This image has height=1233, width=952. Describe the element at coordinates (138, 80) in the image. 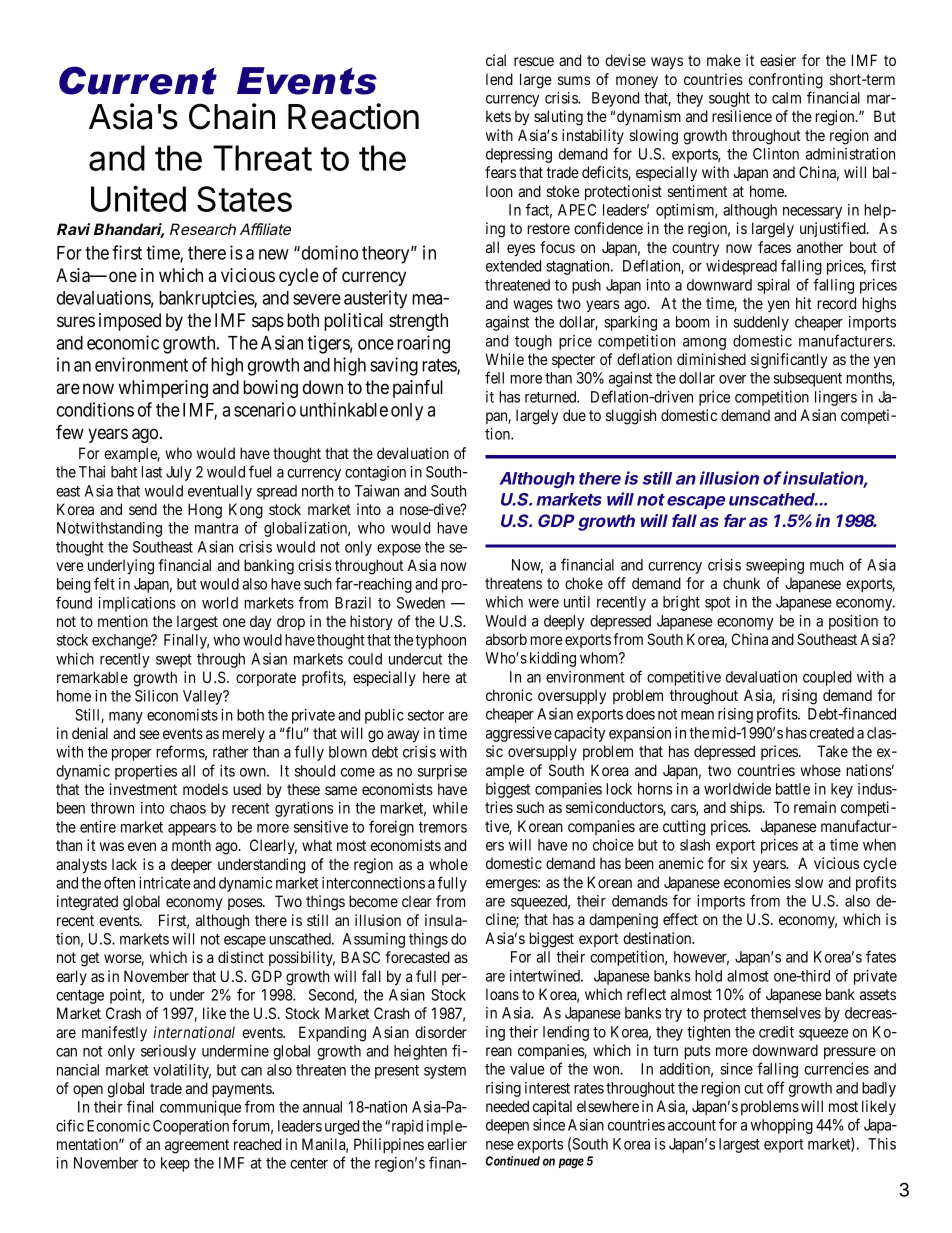

I see `Current` at that location.
